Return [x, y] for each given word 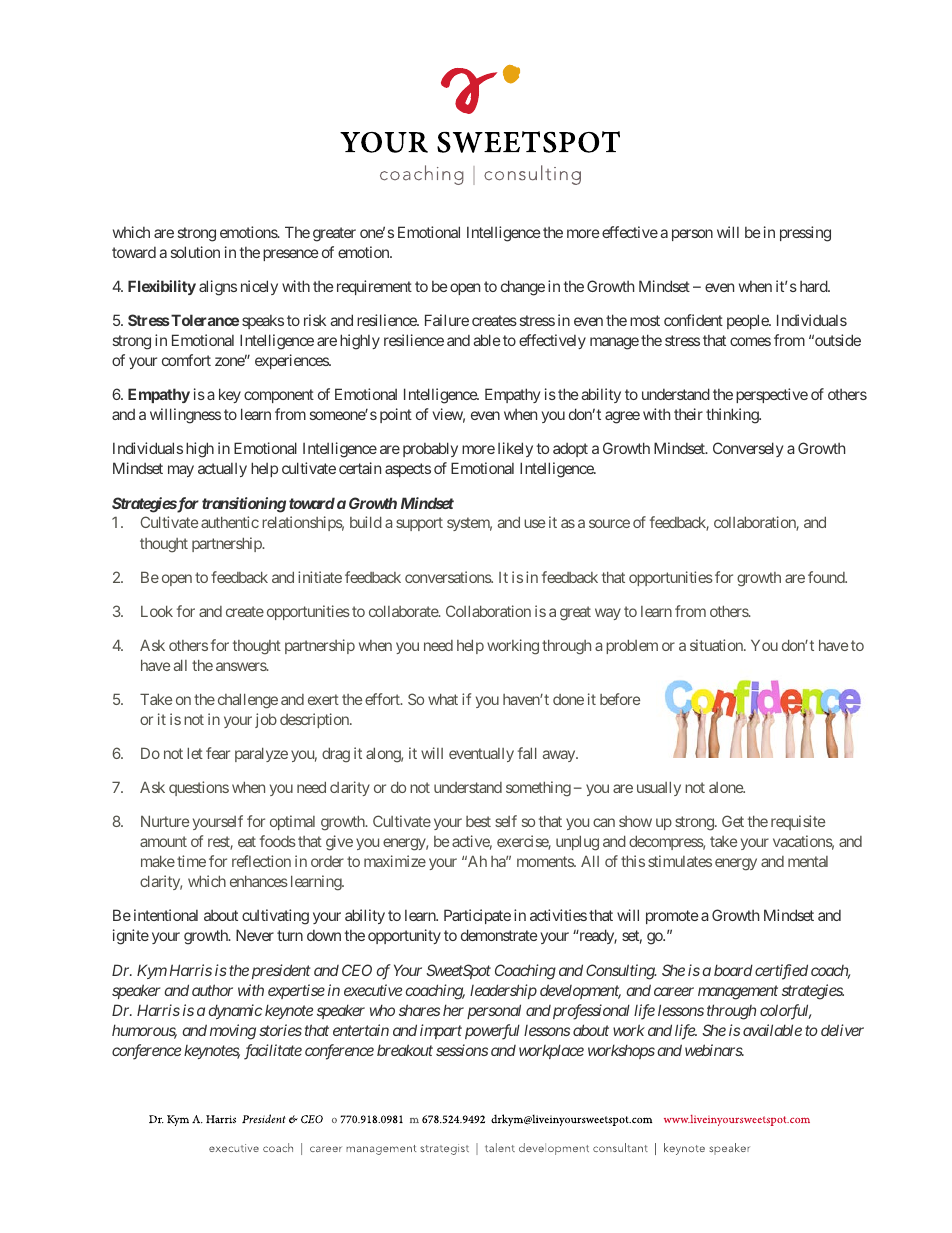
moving [233, 1032]
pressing [805, 234]
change [523, 288]
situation [717, 645]
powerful [492, 1032]
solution [195, 252]
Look [157, 611]
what [443, 699]
